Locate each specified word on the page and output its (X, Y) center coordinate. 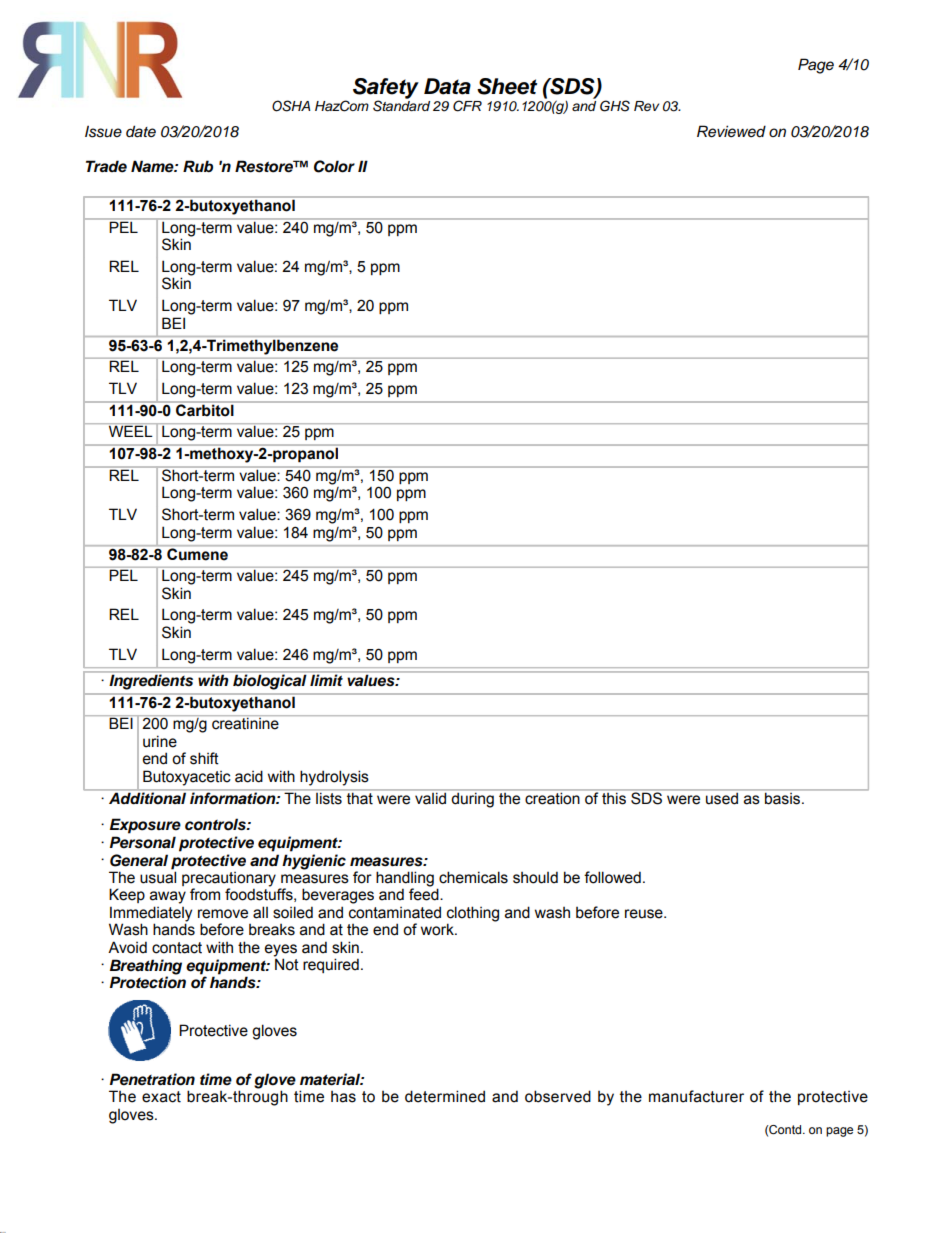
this (614, 797)
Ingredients (151, 682)
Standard (401, 105)
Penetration (152, 1079)
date (141, 131)
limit (326, 679)
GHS (615, 106)
